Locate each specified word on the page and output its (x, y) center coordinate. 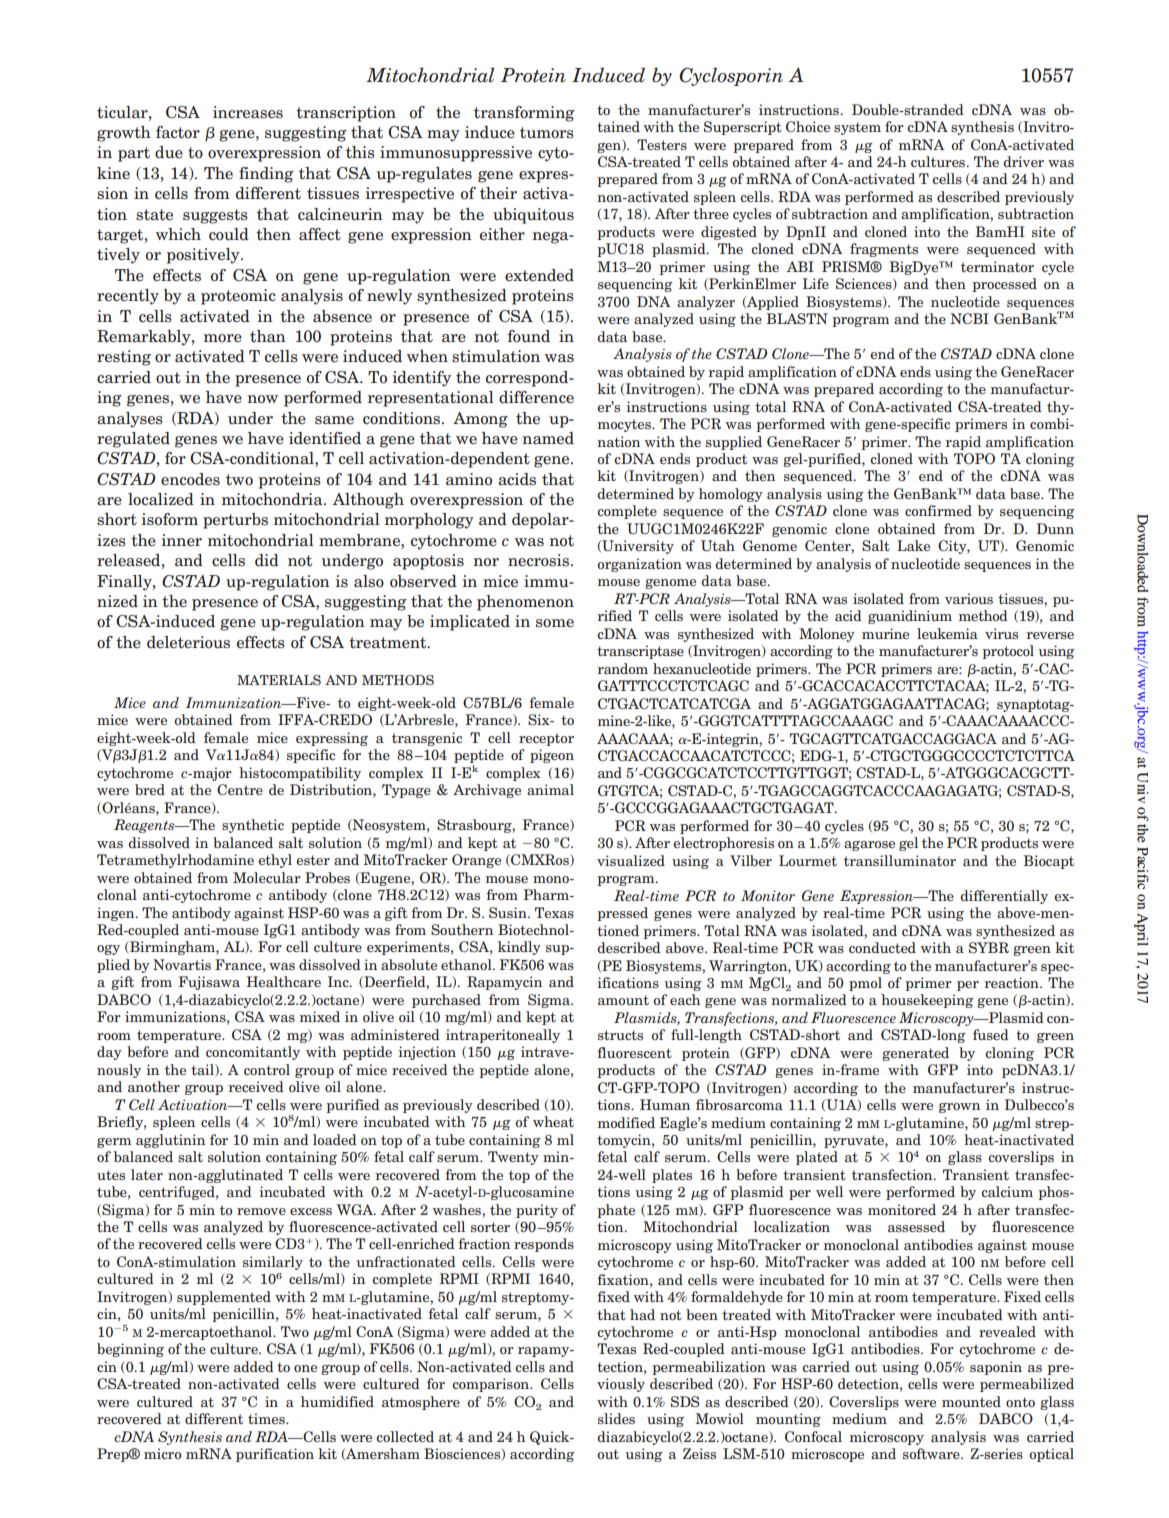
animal (550, 789)
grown (959, 1108)
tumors (547, 133)
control (267, 1069)
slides (616, 1418)
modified (626, 1122)
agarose (869, 846)
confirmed (938, 510)
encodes (190, 479)
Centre (240, 789)
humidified (337, 1401)
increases (248, 112)
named (548, 438)
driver (1023, 161)
